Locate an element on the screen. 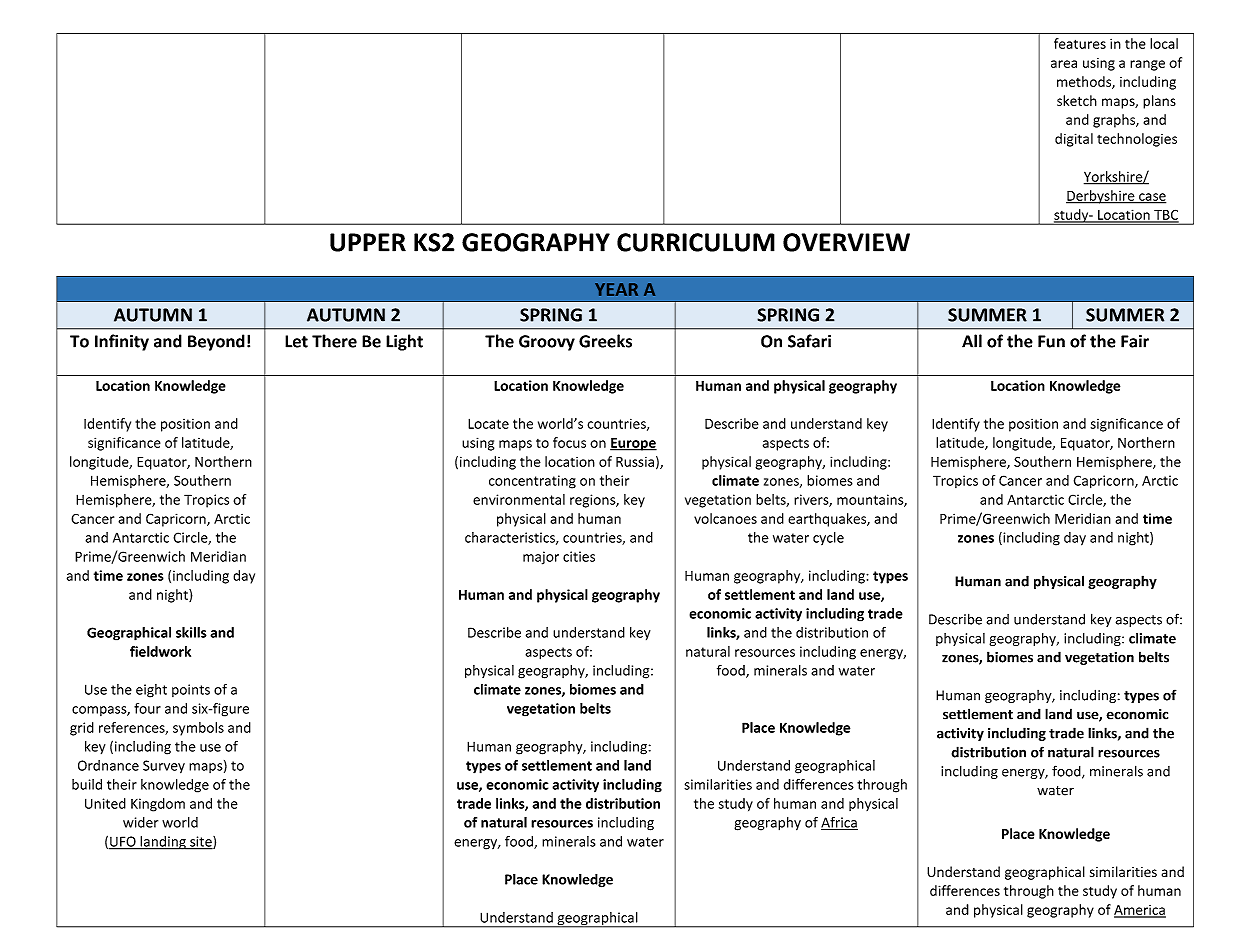 This screenshot has width=1233, height=952. area is located at coordinates (1064, 64).
